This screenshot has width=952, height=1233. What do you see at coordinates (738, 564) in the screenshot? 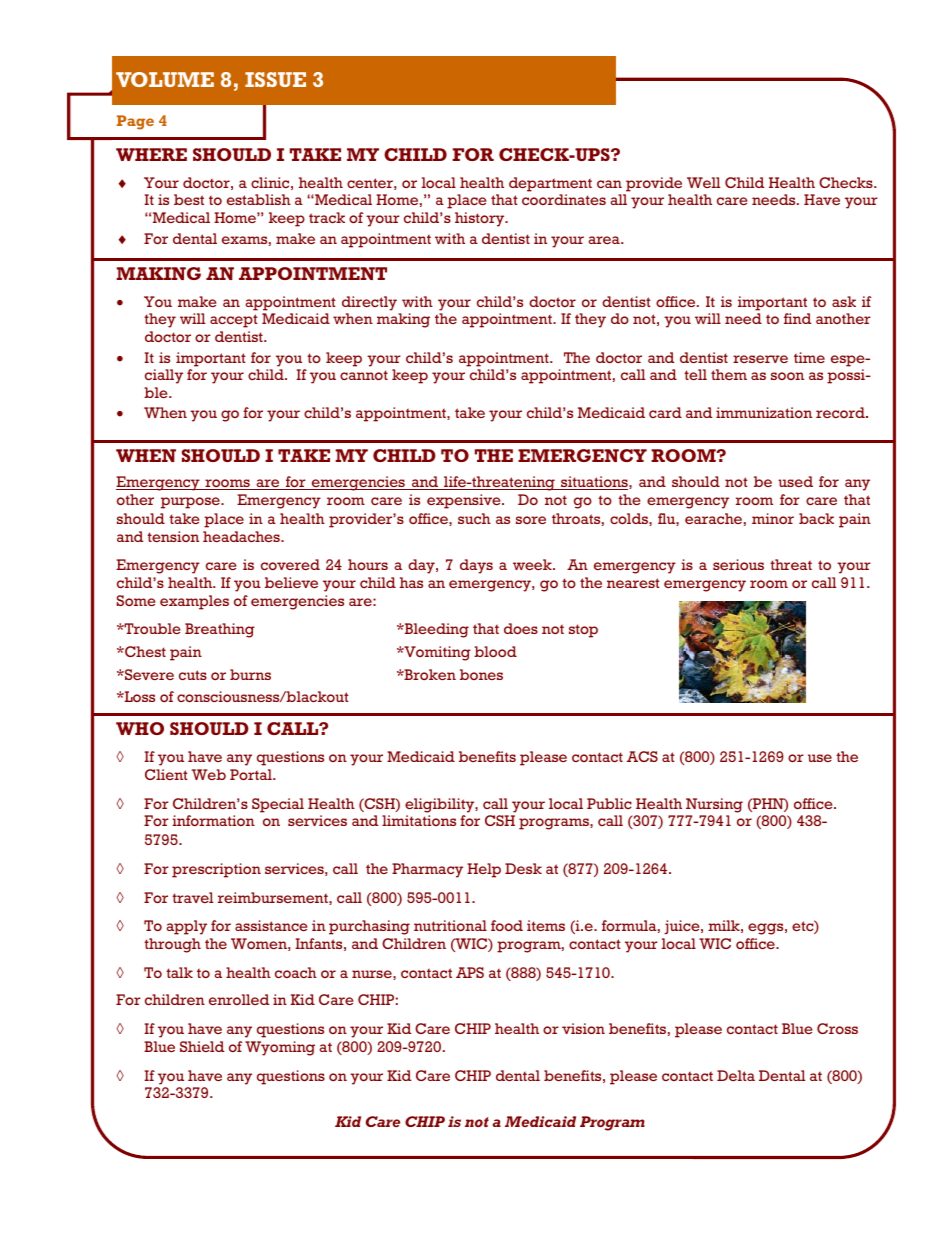
I see `serious` at bounding box center [738, 564].
